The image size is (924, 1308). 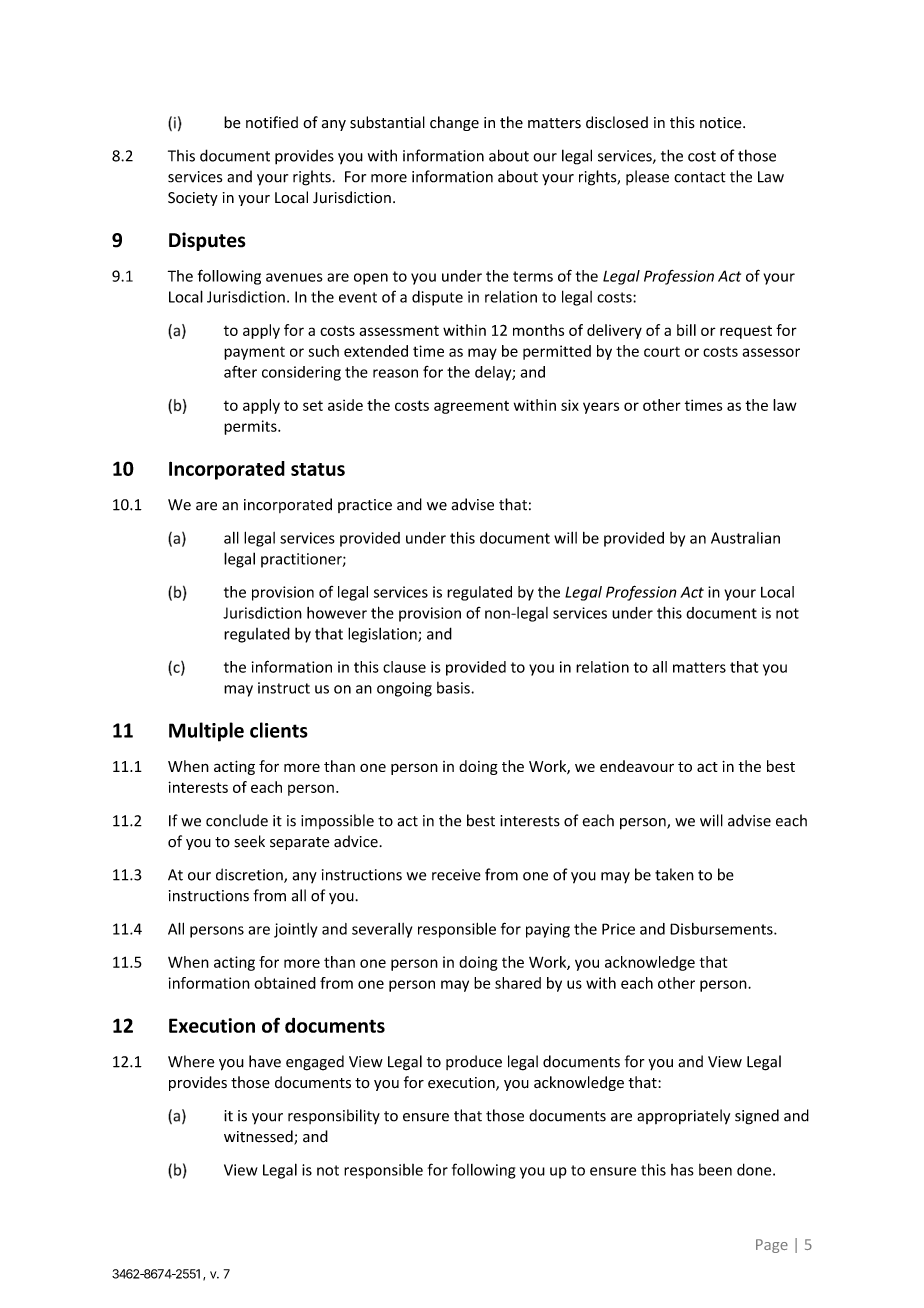 I want to click on produce, so click(x=474, y=1062).
